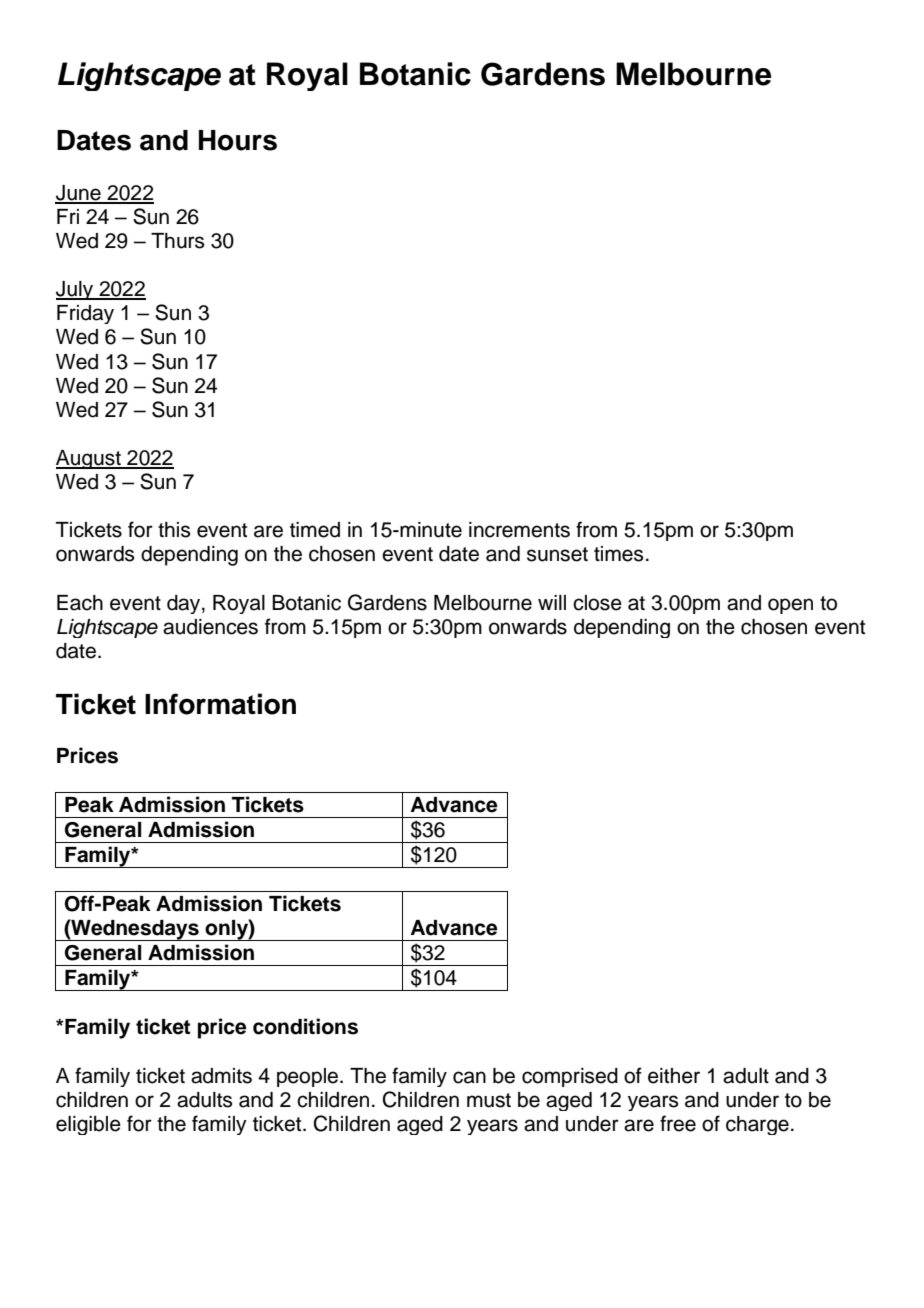 This screenshot has width=924, height=1308. Describe the element at coordinates (315, 530) in the screenshot. I see `timed` at that location.
